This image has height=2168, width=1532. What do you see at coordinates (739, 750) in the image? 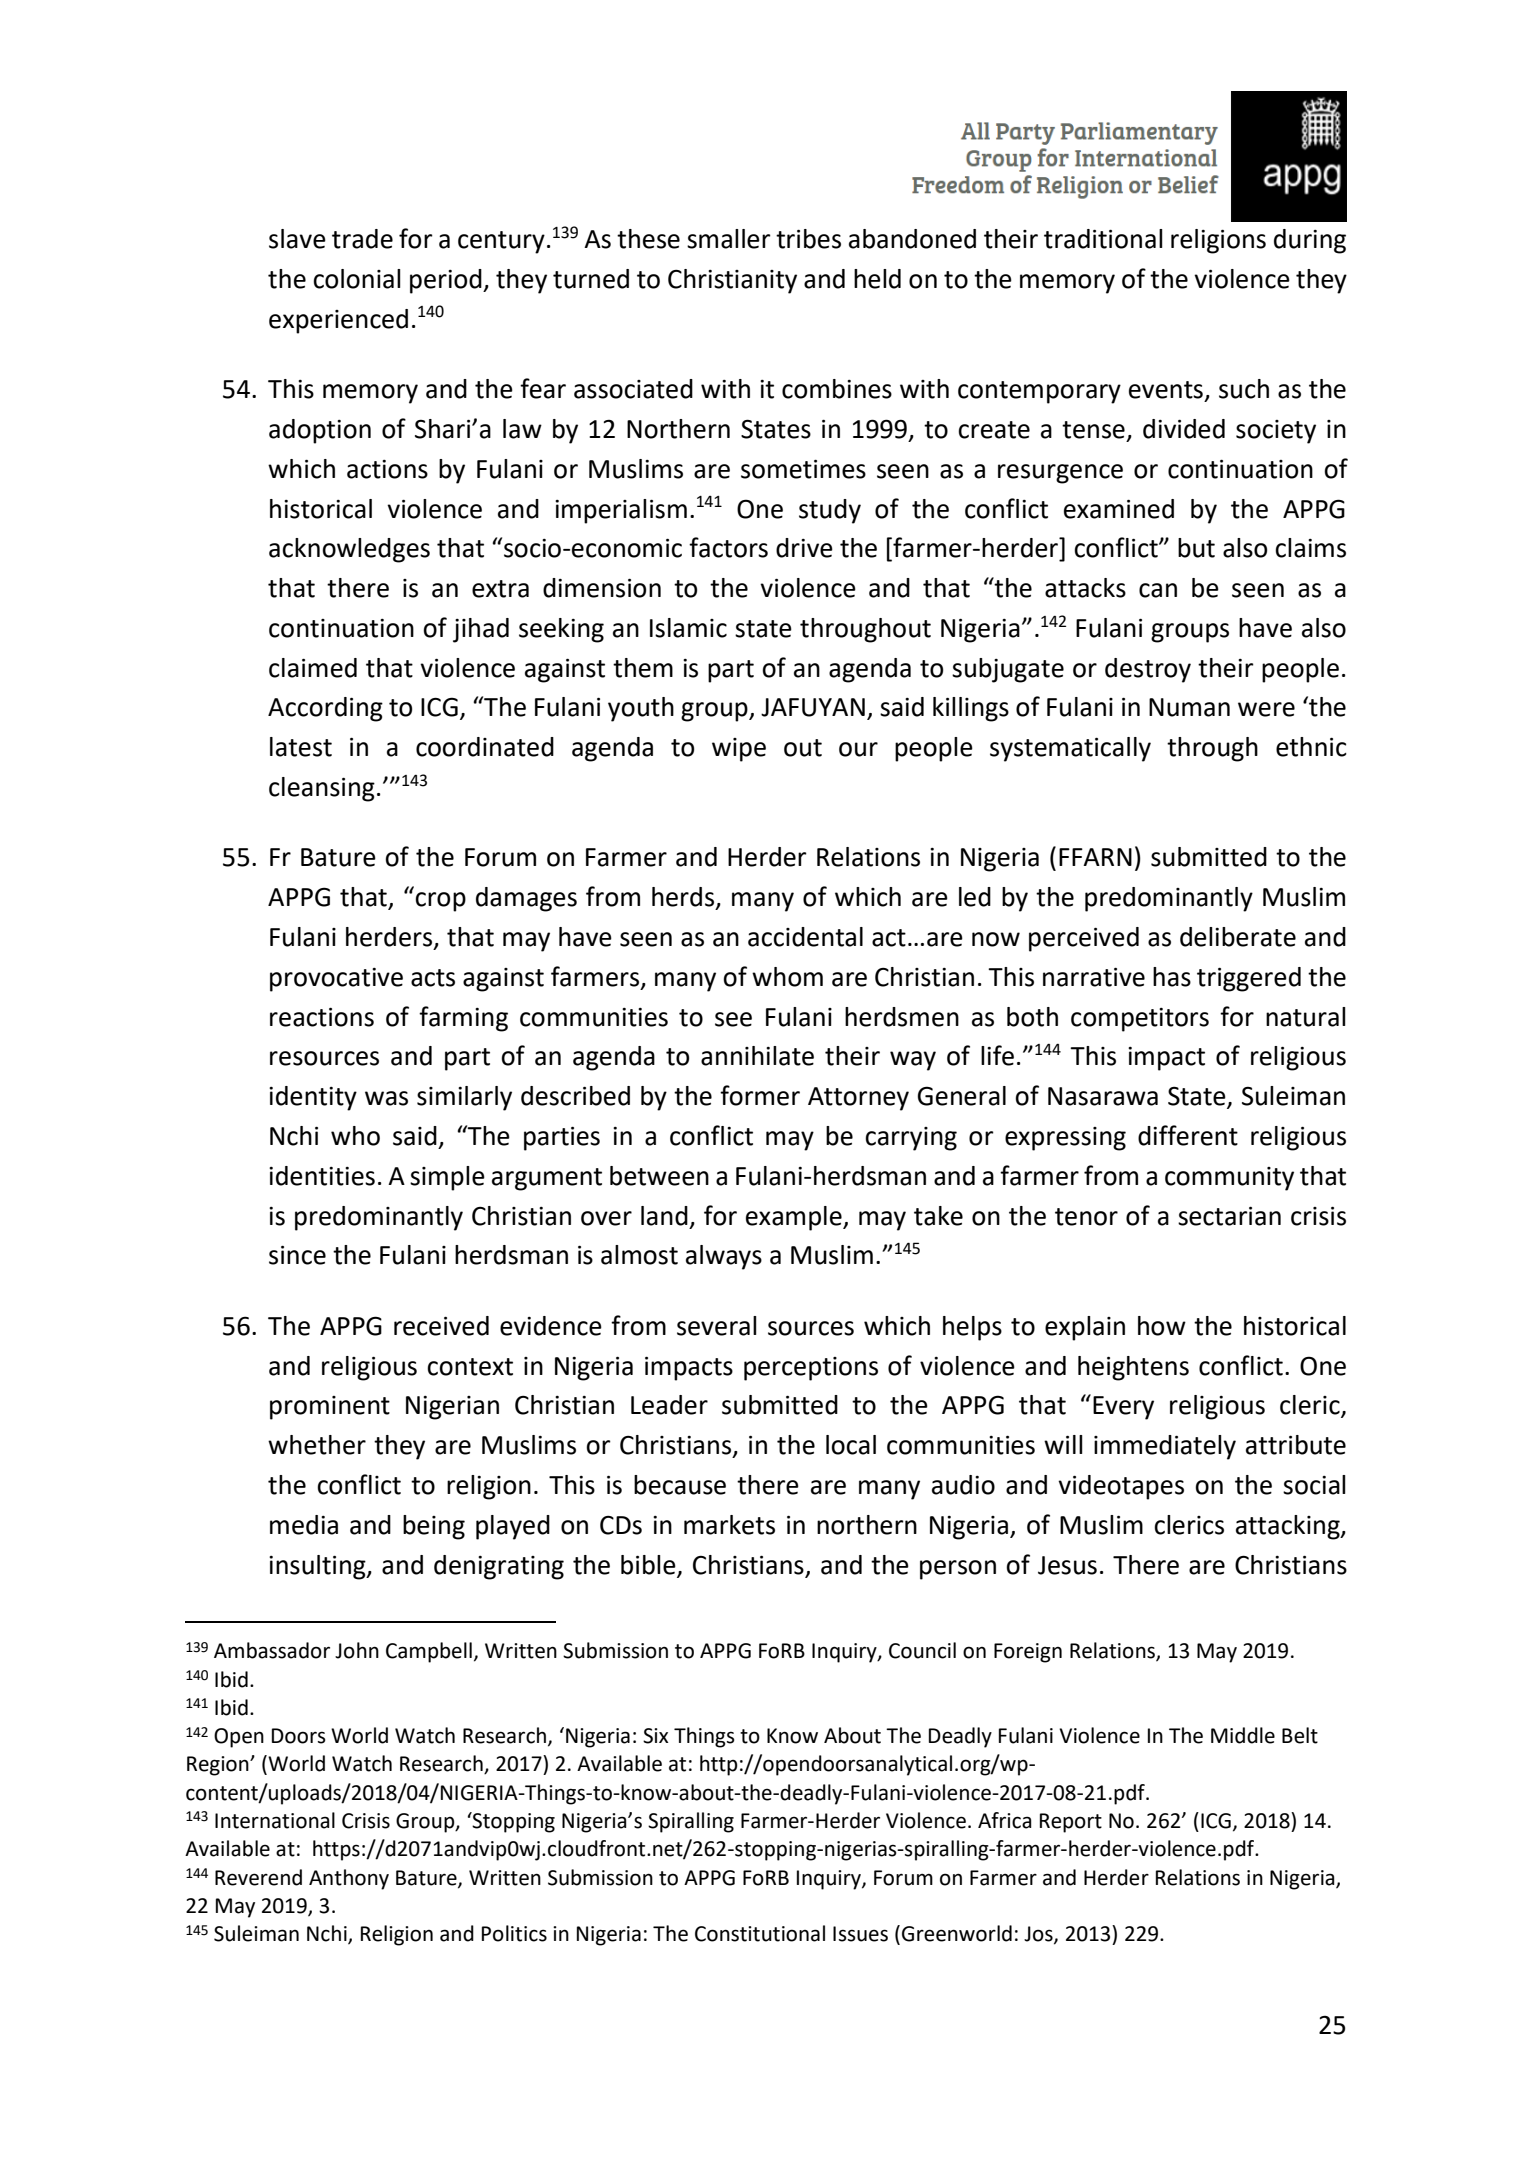
I see `wipe` at bounding box center [739, 750].
